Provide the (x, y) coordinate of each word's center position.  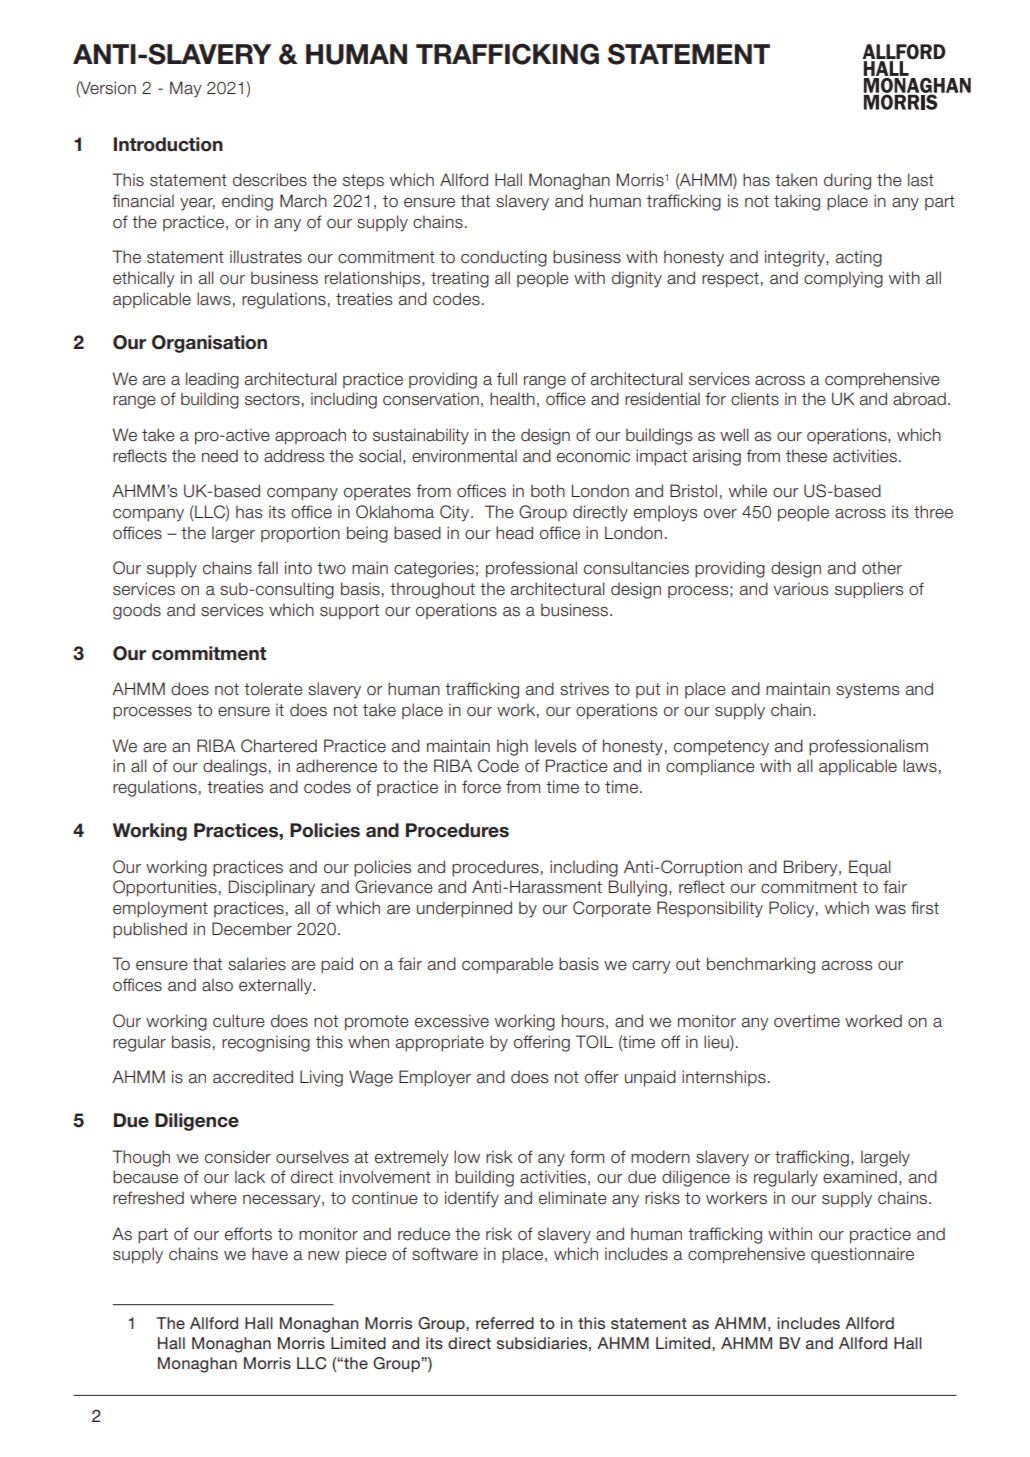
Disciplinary (272, 888)
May (185, 89)
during (847, 181)
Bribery (812, 868)
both (548, 491)
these (806, 456)
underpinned (464, 909)
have (270, 1254)
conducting (504, 258)
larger (233, 534)
